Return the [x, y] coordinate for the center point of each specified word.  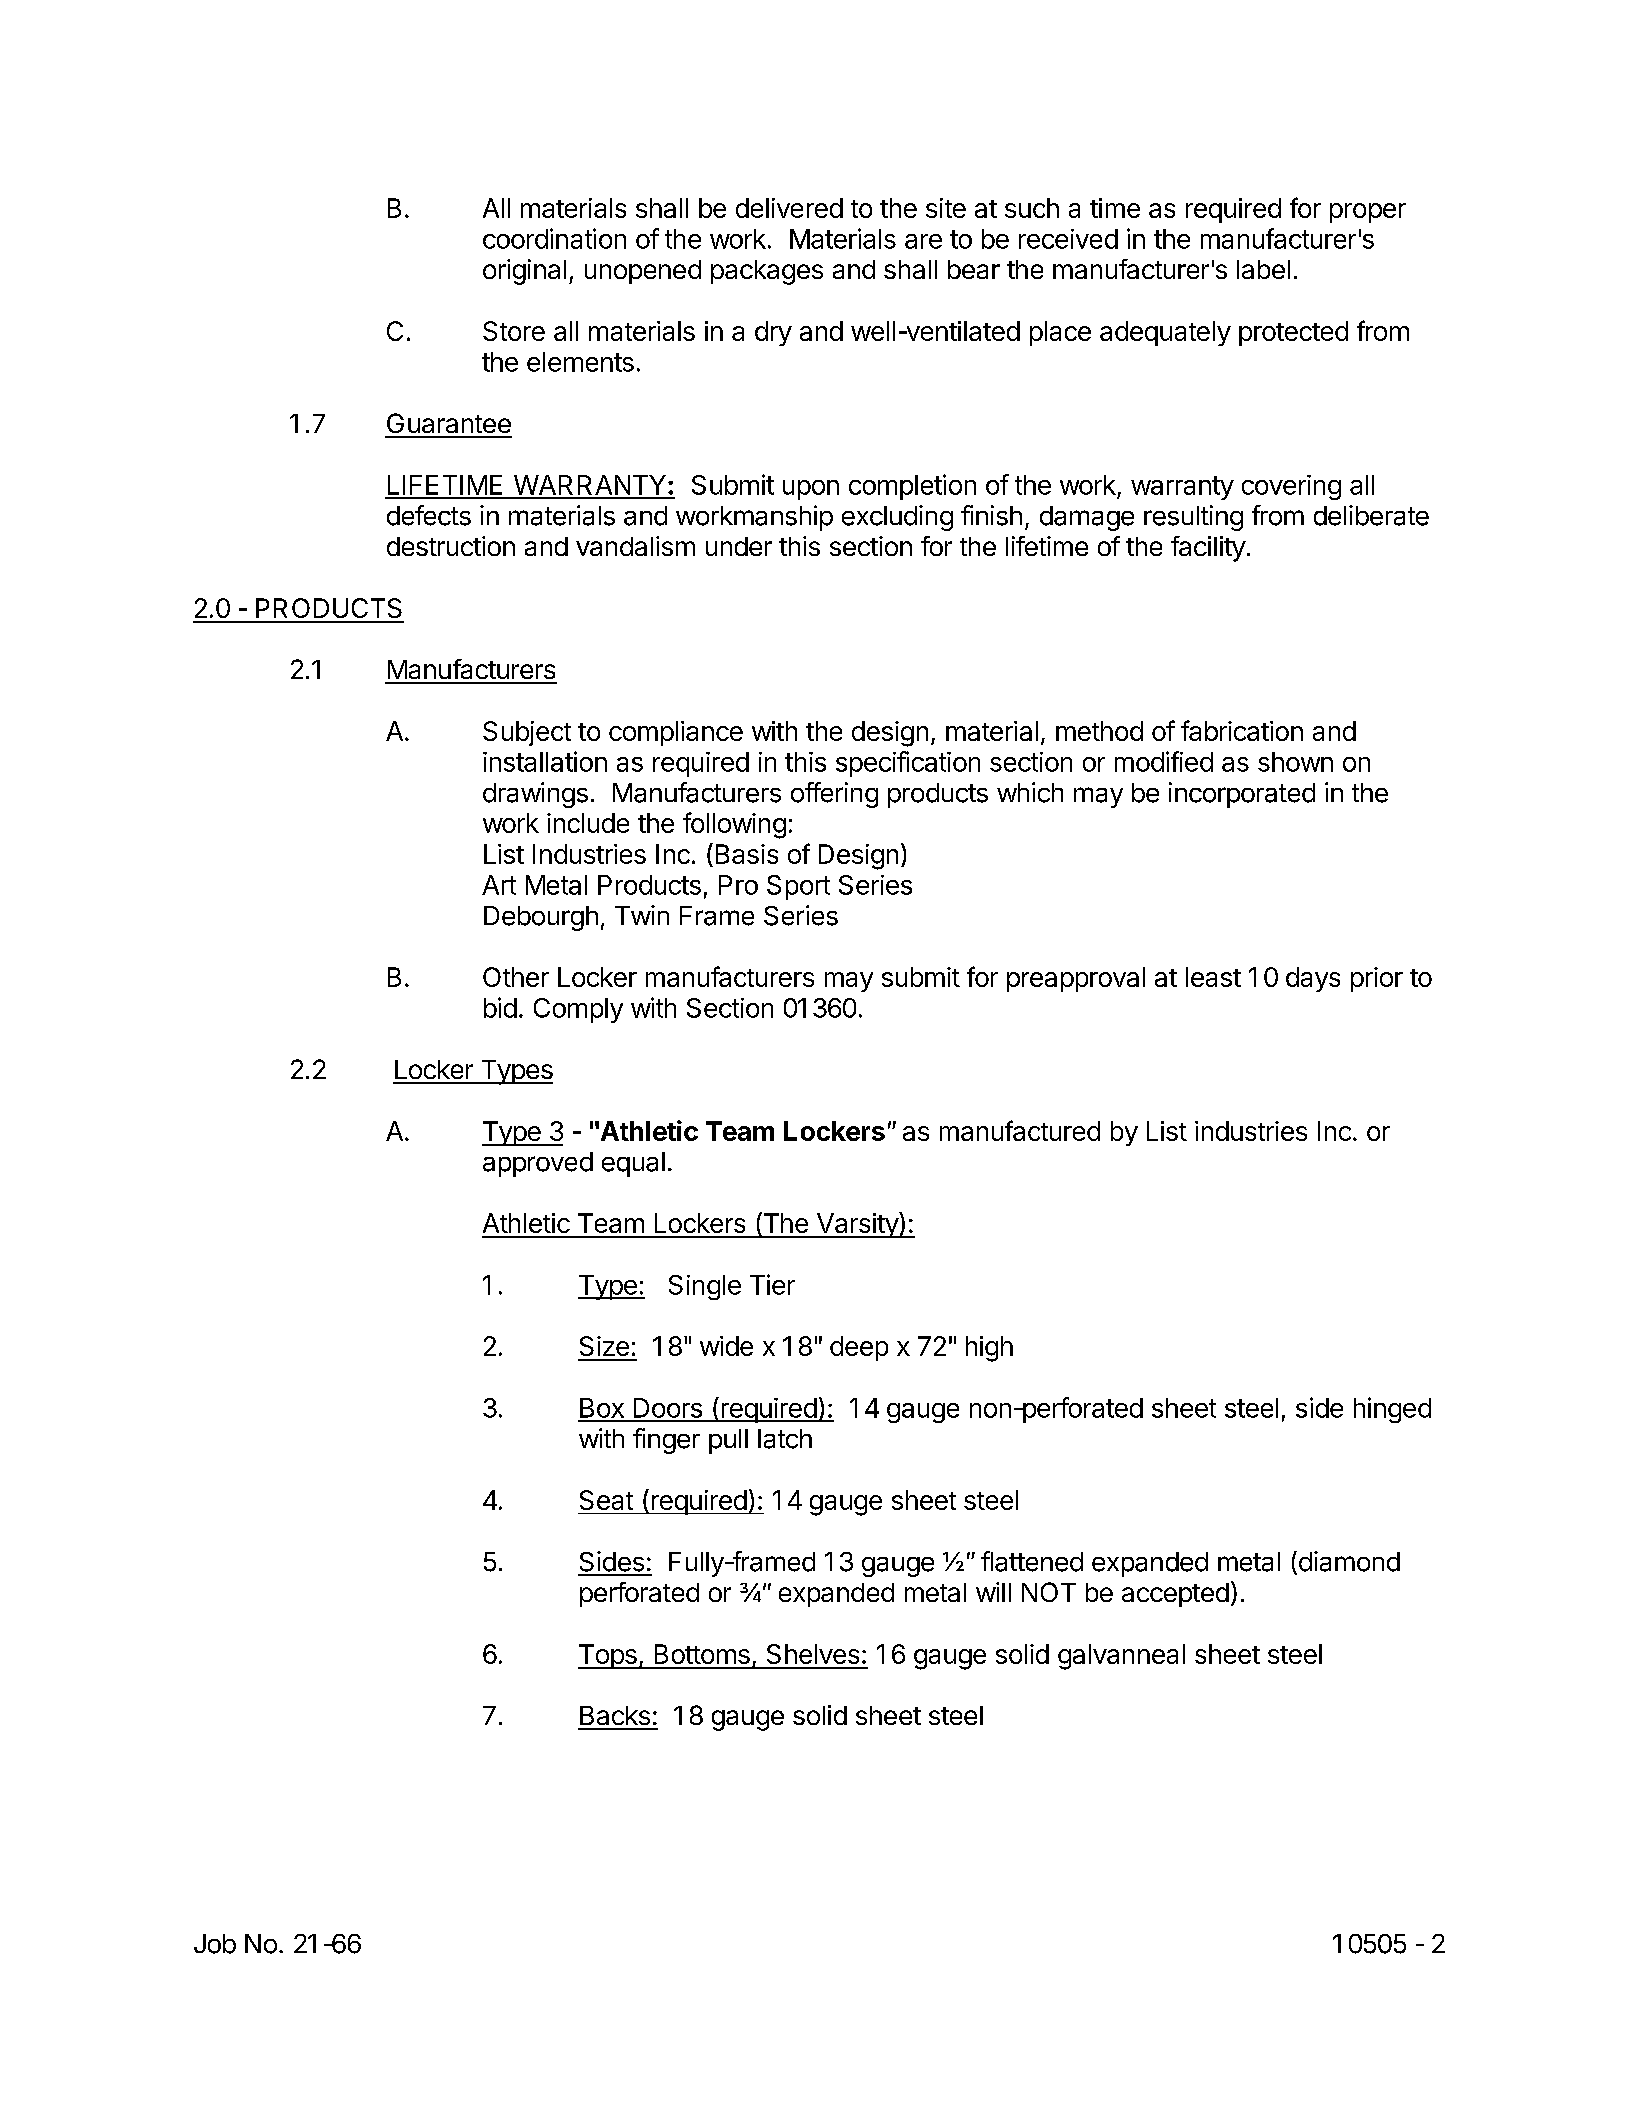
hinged [1392, 1410]
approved [538, 1164]
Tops [608, 1656]
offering [834, 795]
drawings [535, 795]
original [524, 272]
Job [215, 1944]
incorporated [1242, 795]
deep [859, 1348]
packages [767, 272]
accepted [1175, 1595]
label [1263, 269]
